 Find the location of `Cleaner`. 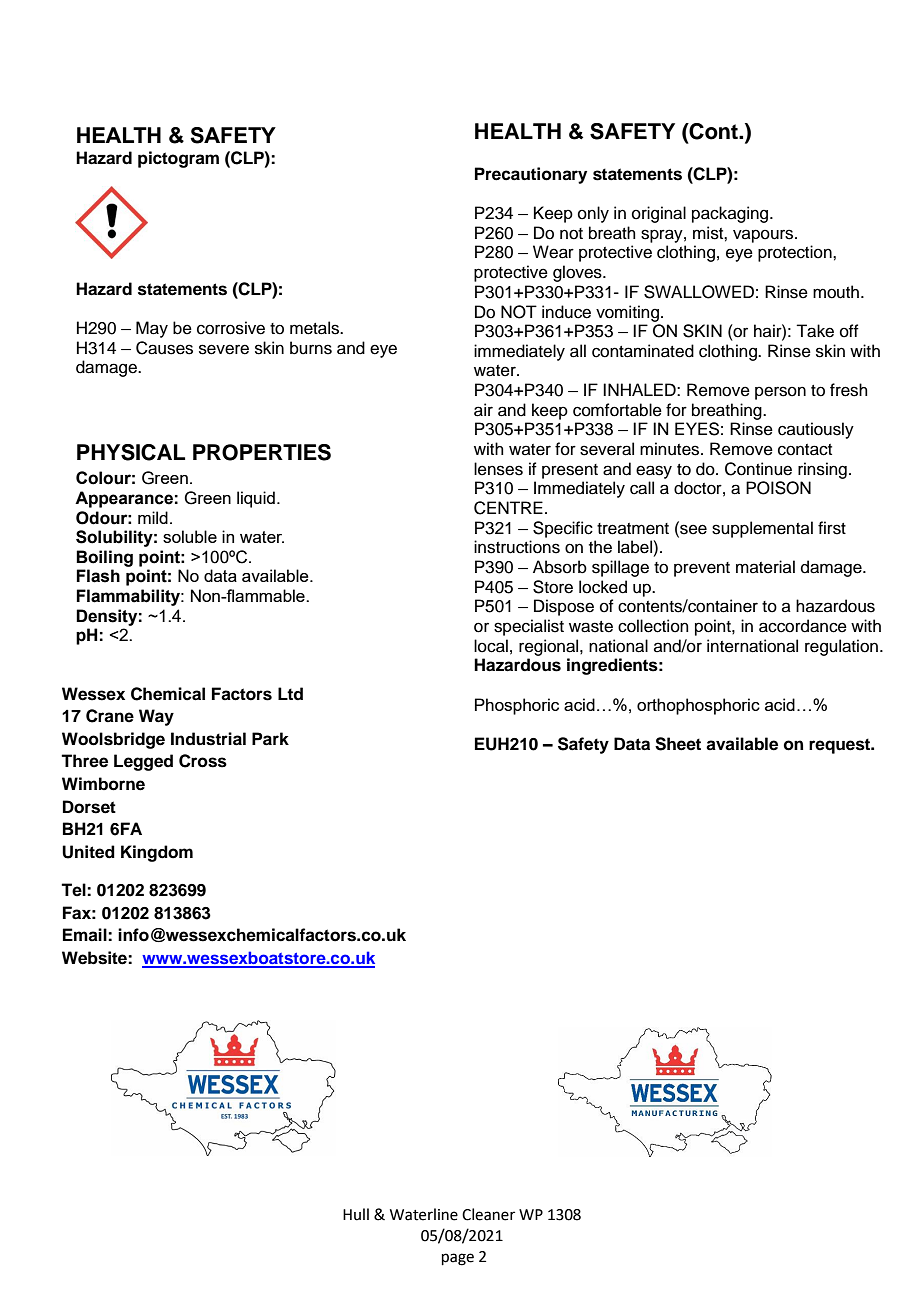

Cleaner is located at coordinates (488, 1214).
